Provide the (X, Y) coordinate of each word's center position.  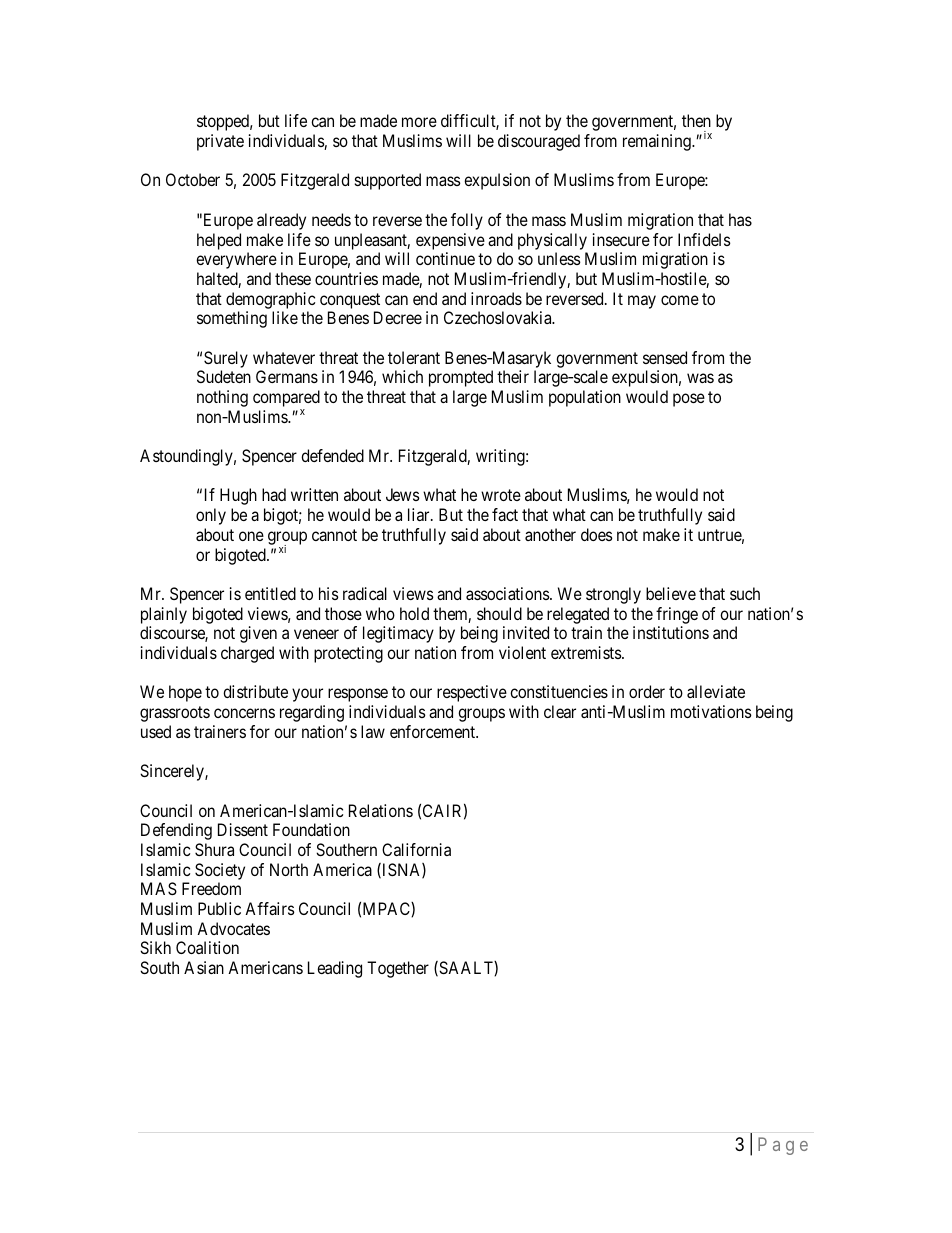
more (419, 122)
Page (783, 1146)
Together (398, 969)
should (499, 613)
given (258, 634)
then (696, 120)
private (220, 142)
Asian (204, 967)
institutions (671, 632)
